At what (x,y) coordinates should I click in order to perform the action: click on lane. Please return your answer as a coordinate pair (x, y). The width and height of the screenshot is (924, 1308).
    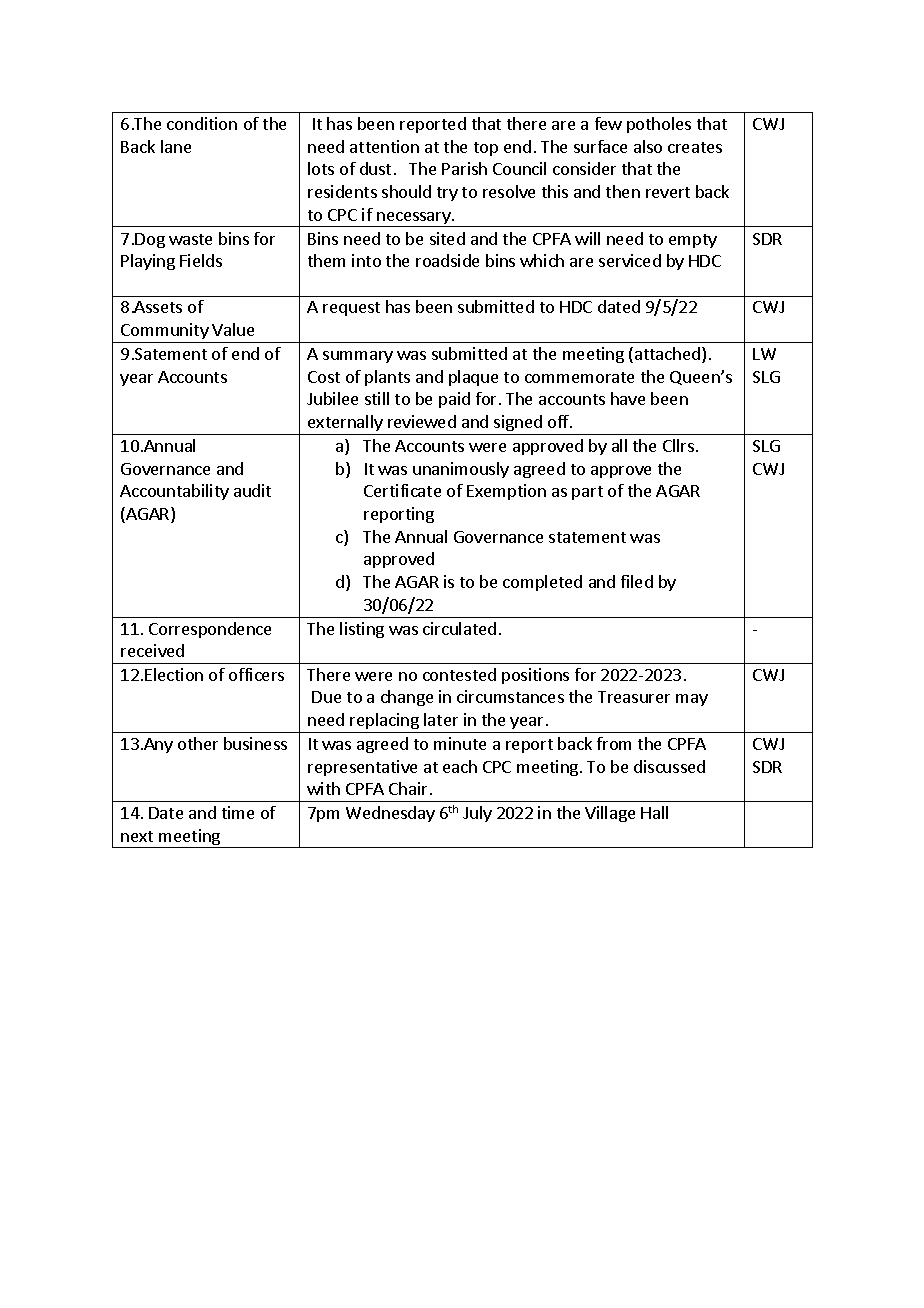
    Looking at the image, I should click on (176, 146).
